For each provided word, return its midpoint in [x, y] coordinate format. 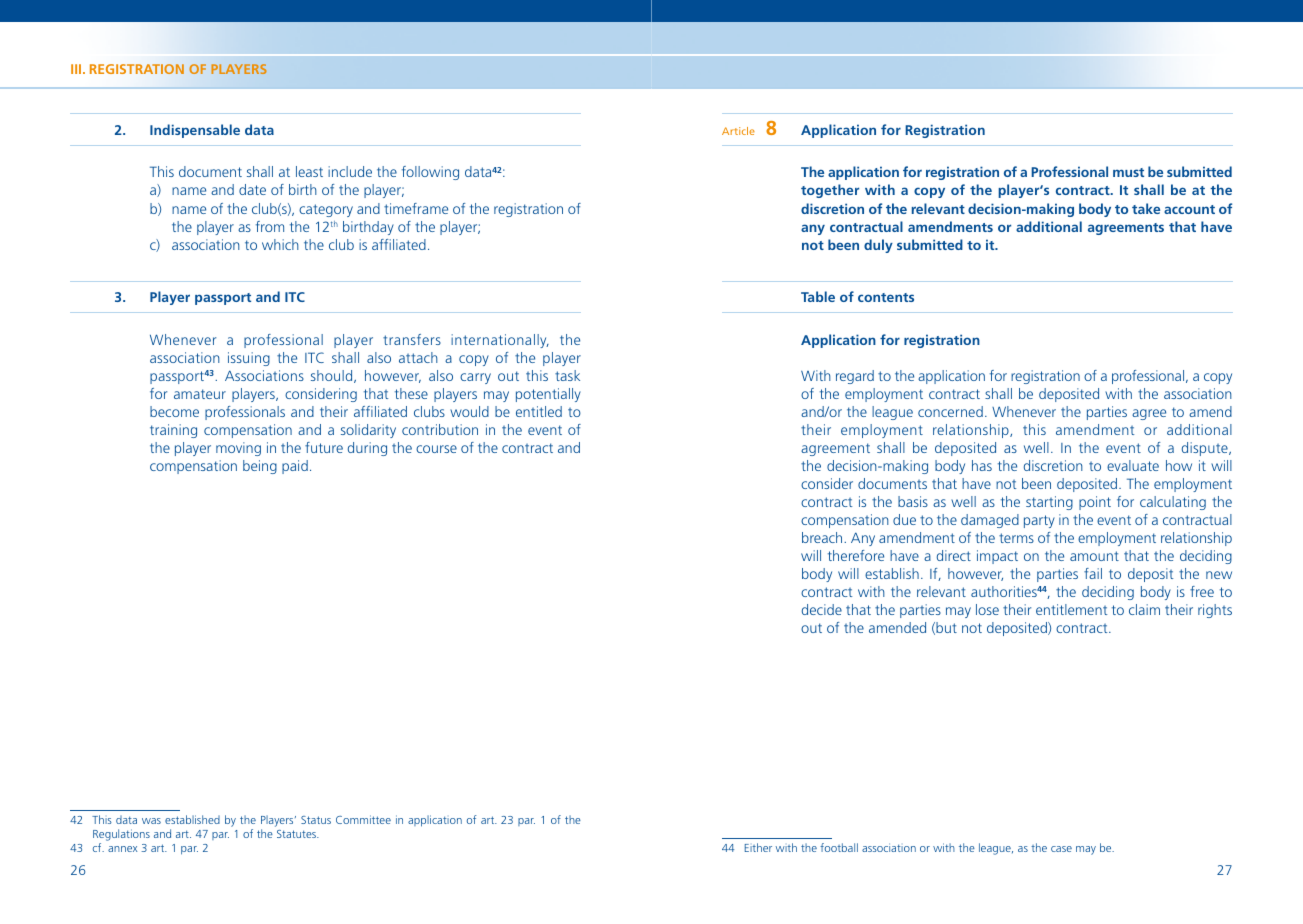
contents [886, 297]
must [1128, 172]
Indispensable [195, 131]
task [567, 375]
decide [822, 609]
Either [758, 847]
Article [738, 131]
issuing [249, 359]
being [260, 467]
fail [1093, 573]
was [151, 821]
